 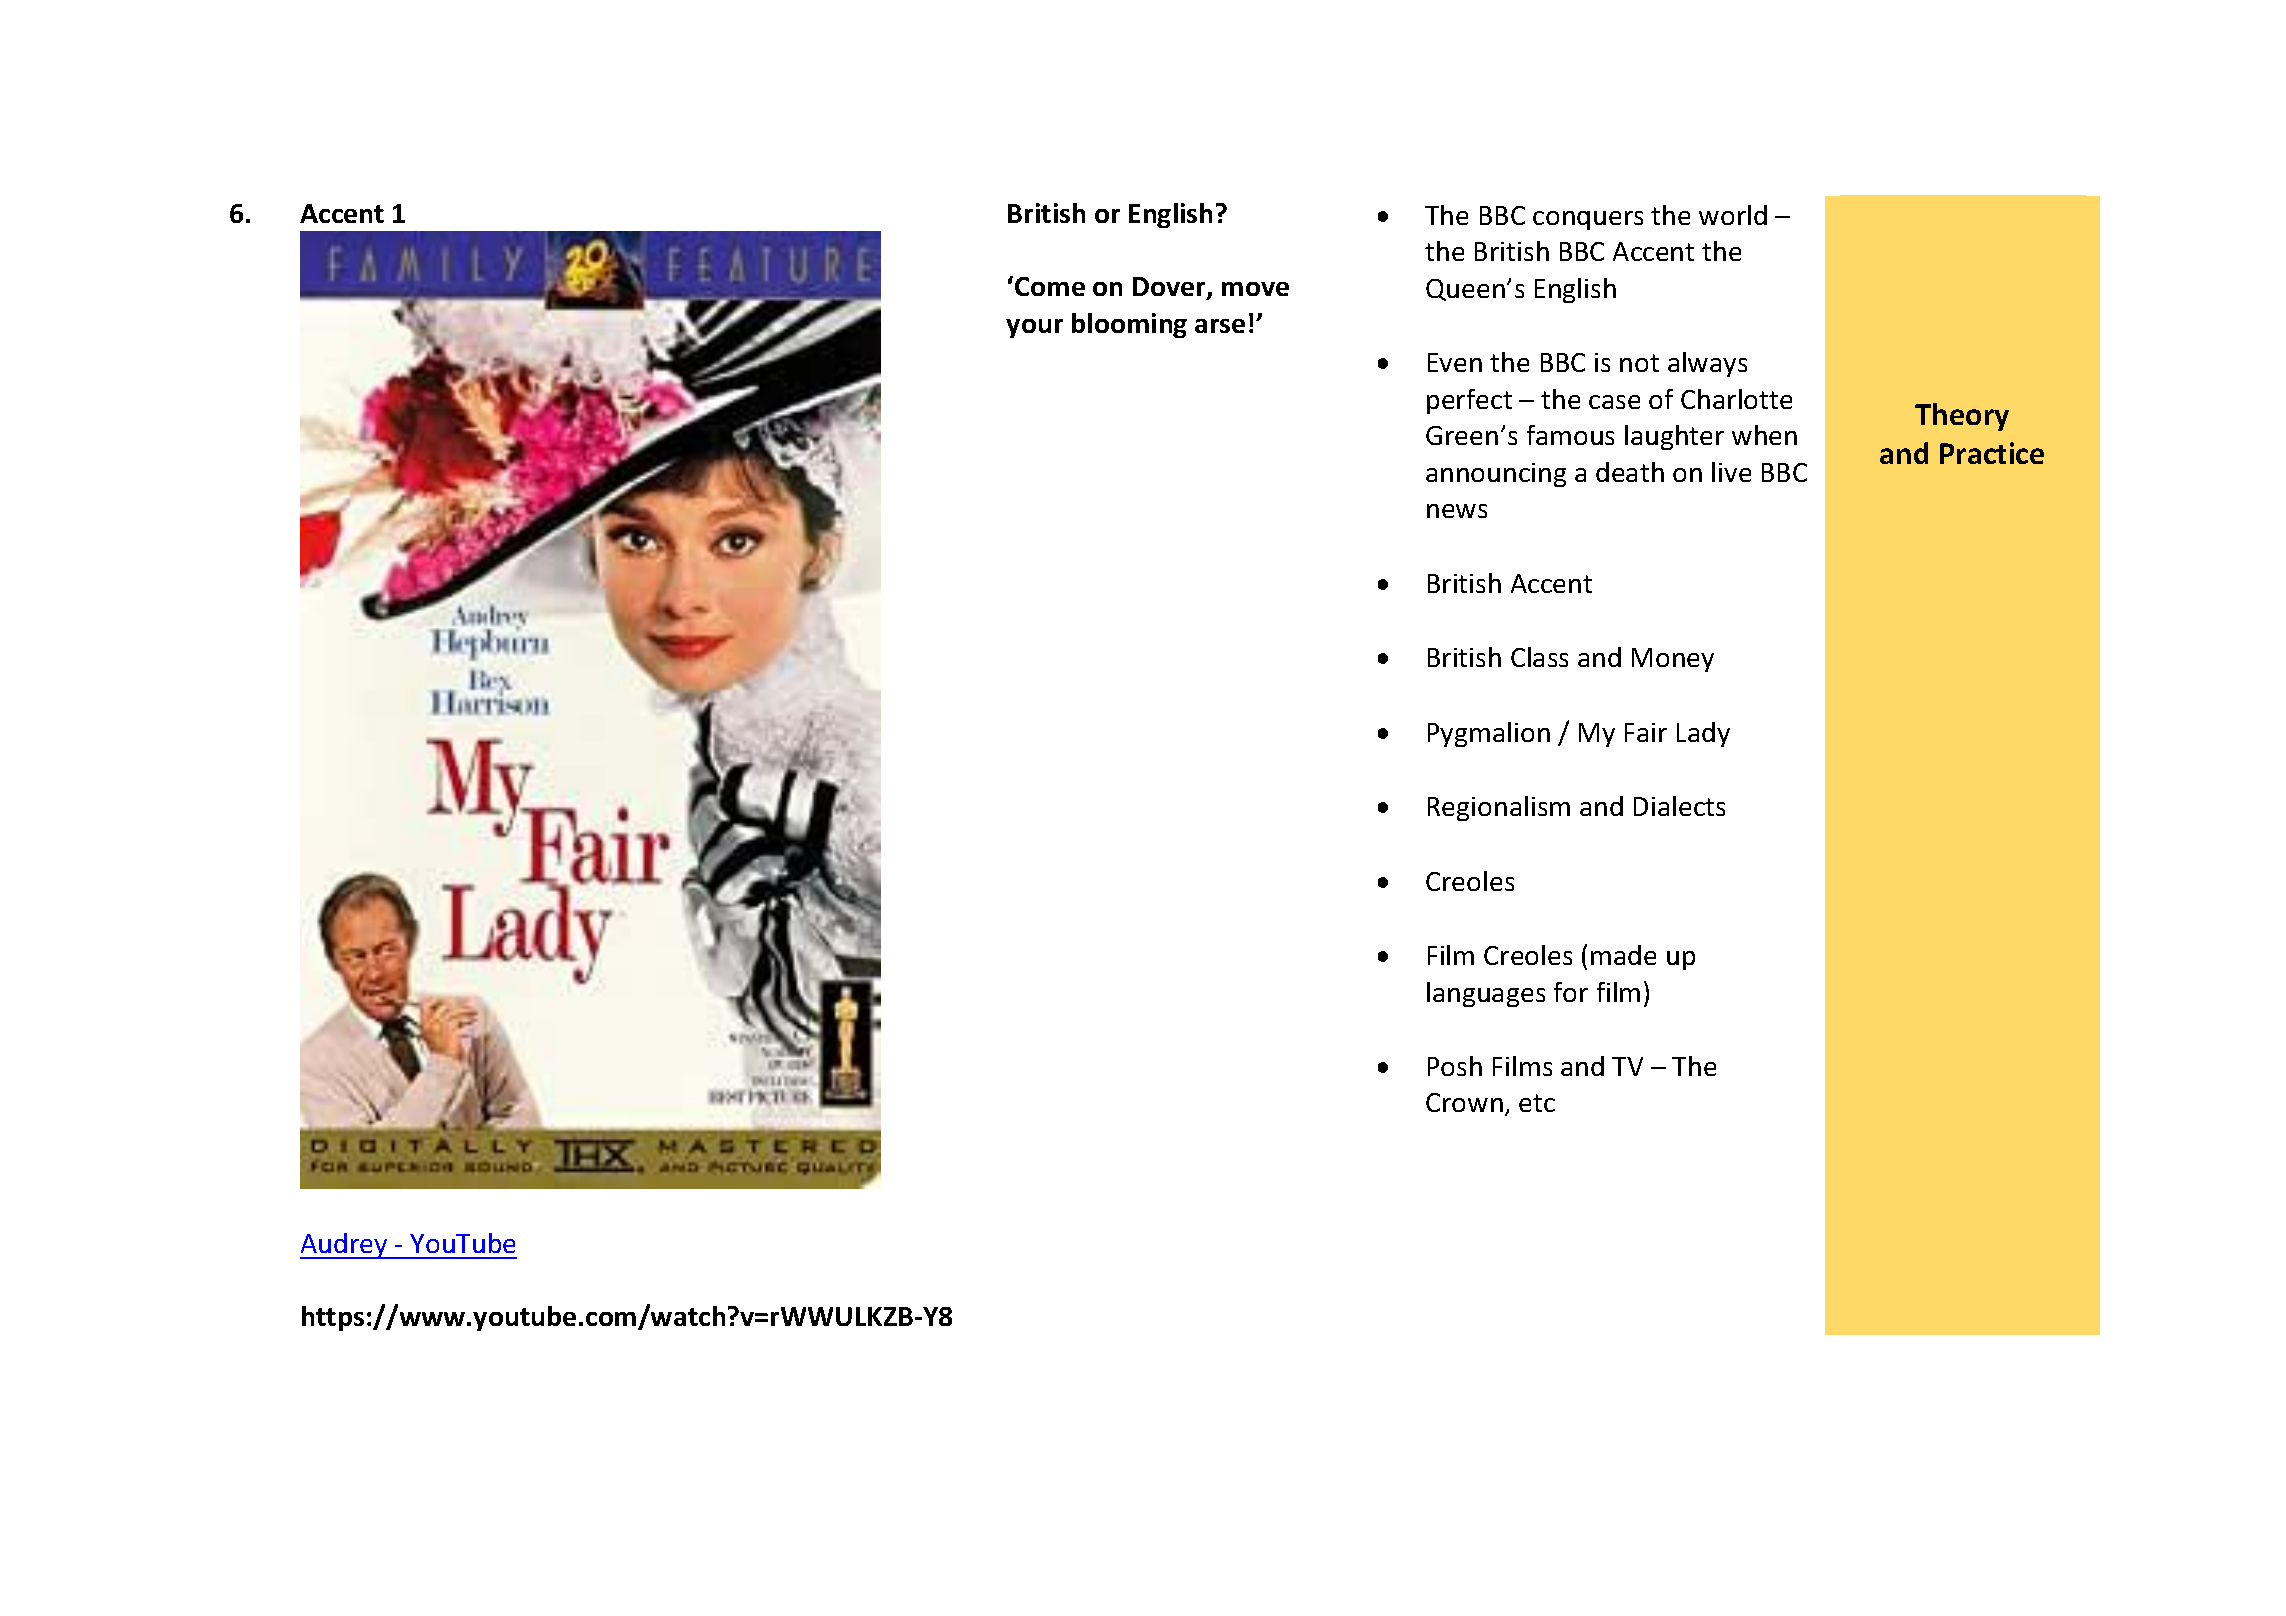 What do you see at coordinates (1170, 288) in the screenshot?
I see `Dover` at bounding box center [1170, 288].
